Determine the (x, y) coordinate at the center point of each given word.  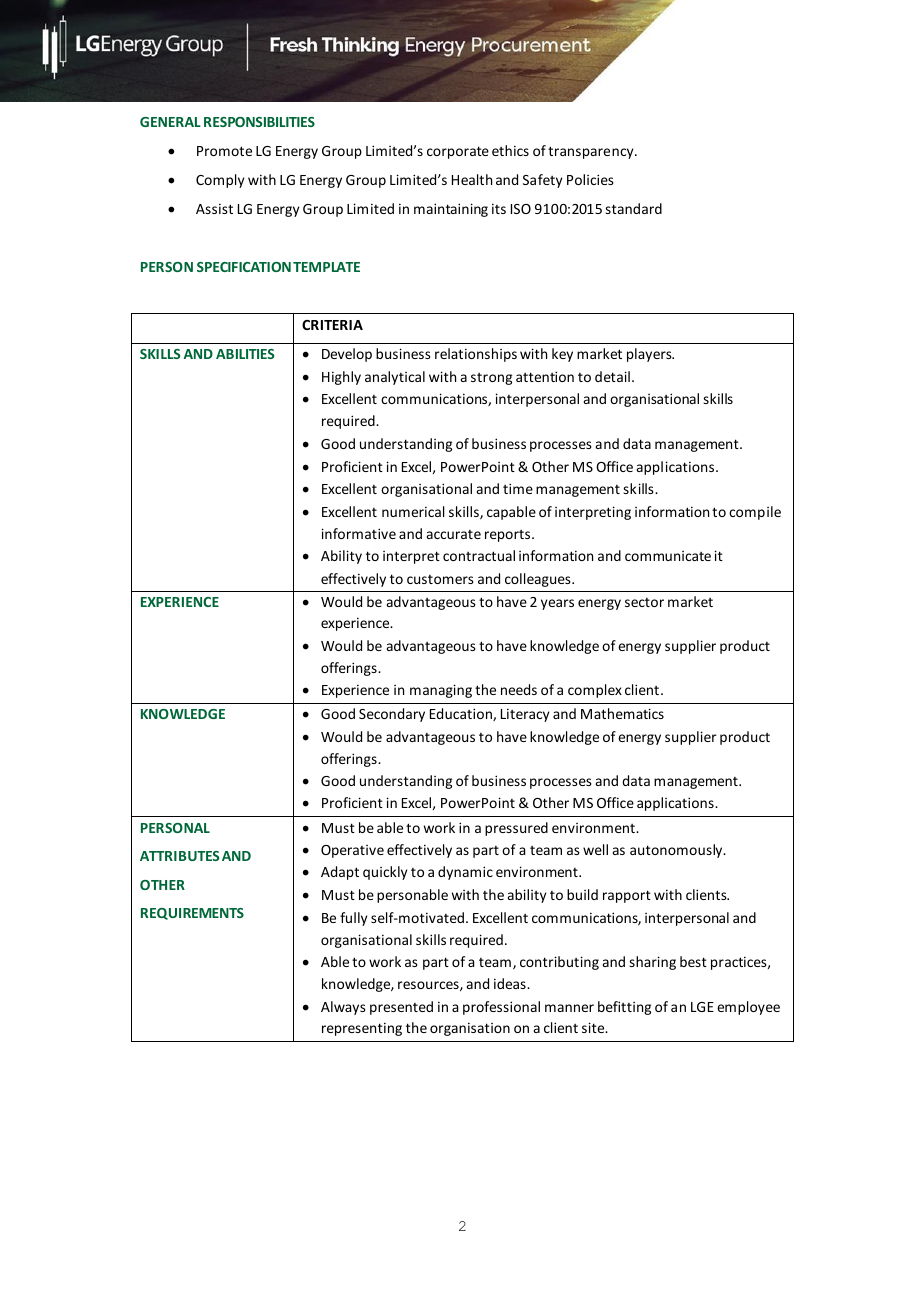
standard (633, 208)
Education (462, 714)
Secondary (392, 715)
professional (501, 1008)
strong (491, 379)
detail (612, 376)
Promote (224, 151)
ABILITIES (245, 354)
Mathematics (622, 713)
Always (343, 1008)
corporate (458, 152)
